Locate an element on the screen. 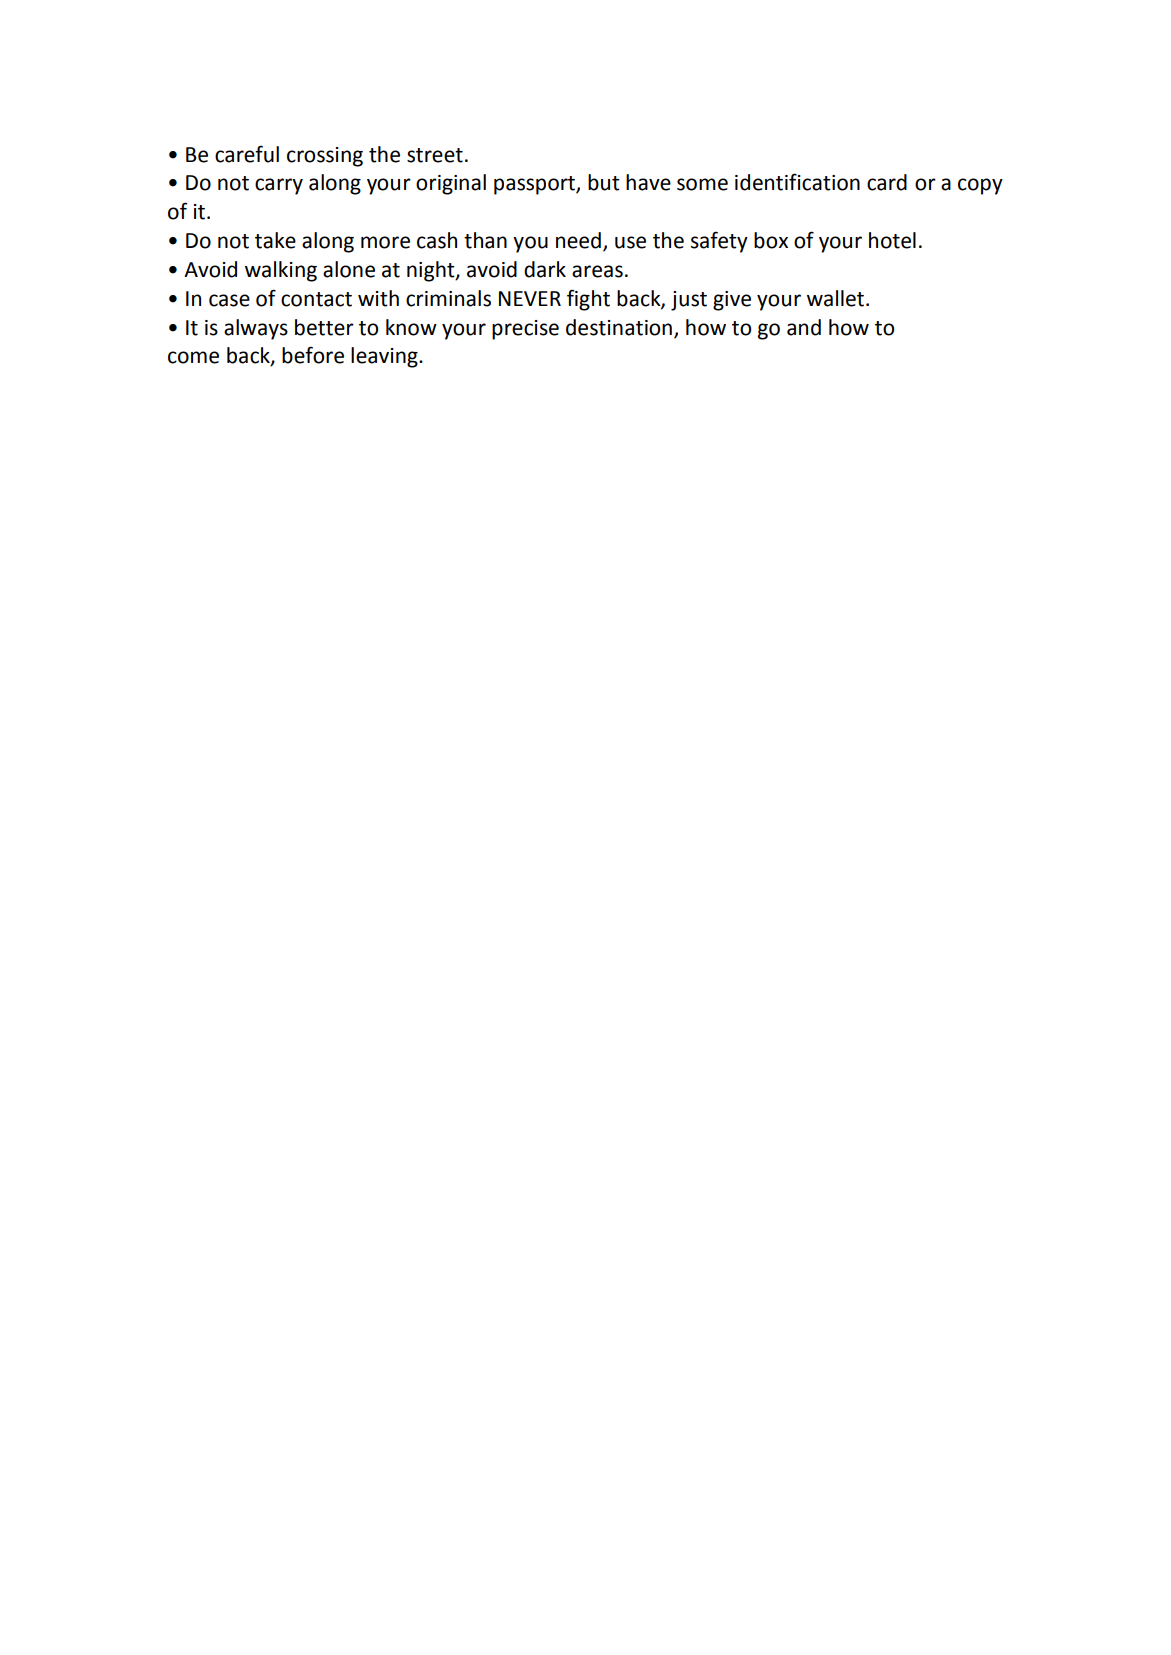  fight is located at coordinates (588, 300).
